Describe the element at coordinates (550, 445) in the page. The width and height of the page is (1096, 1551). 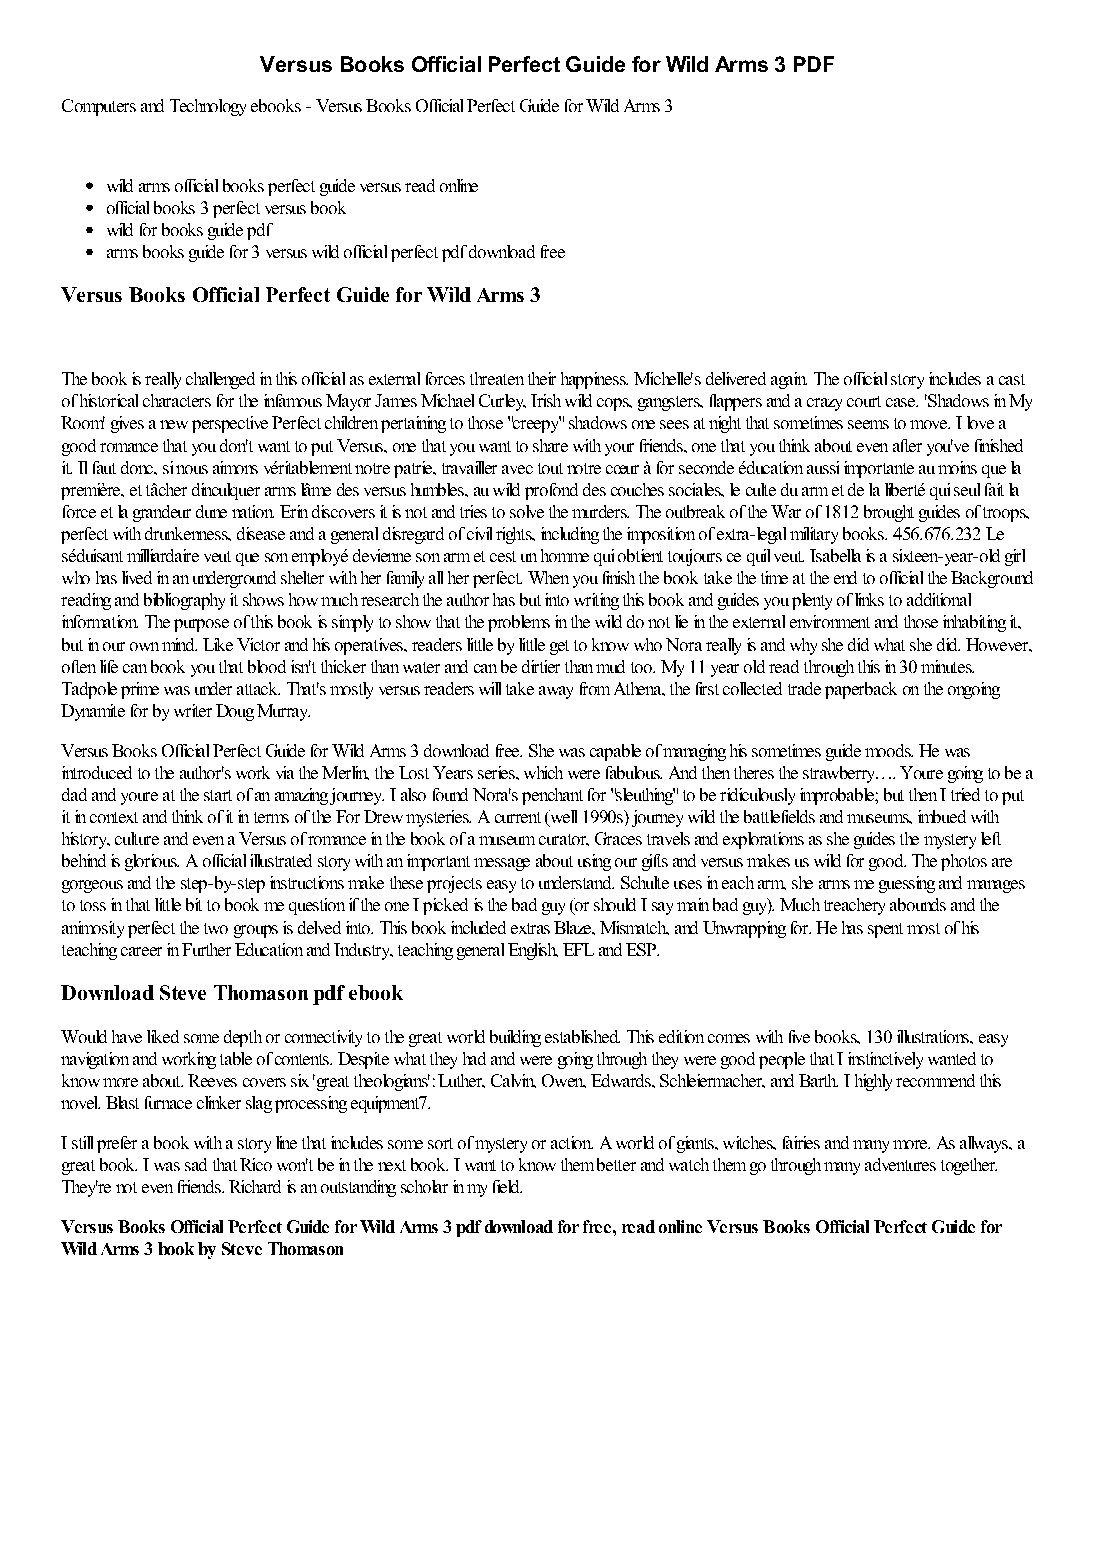
I see `share` at that location.
